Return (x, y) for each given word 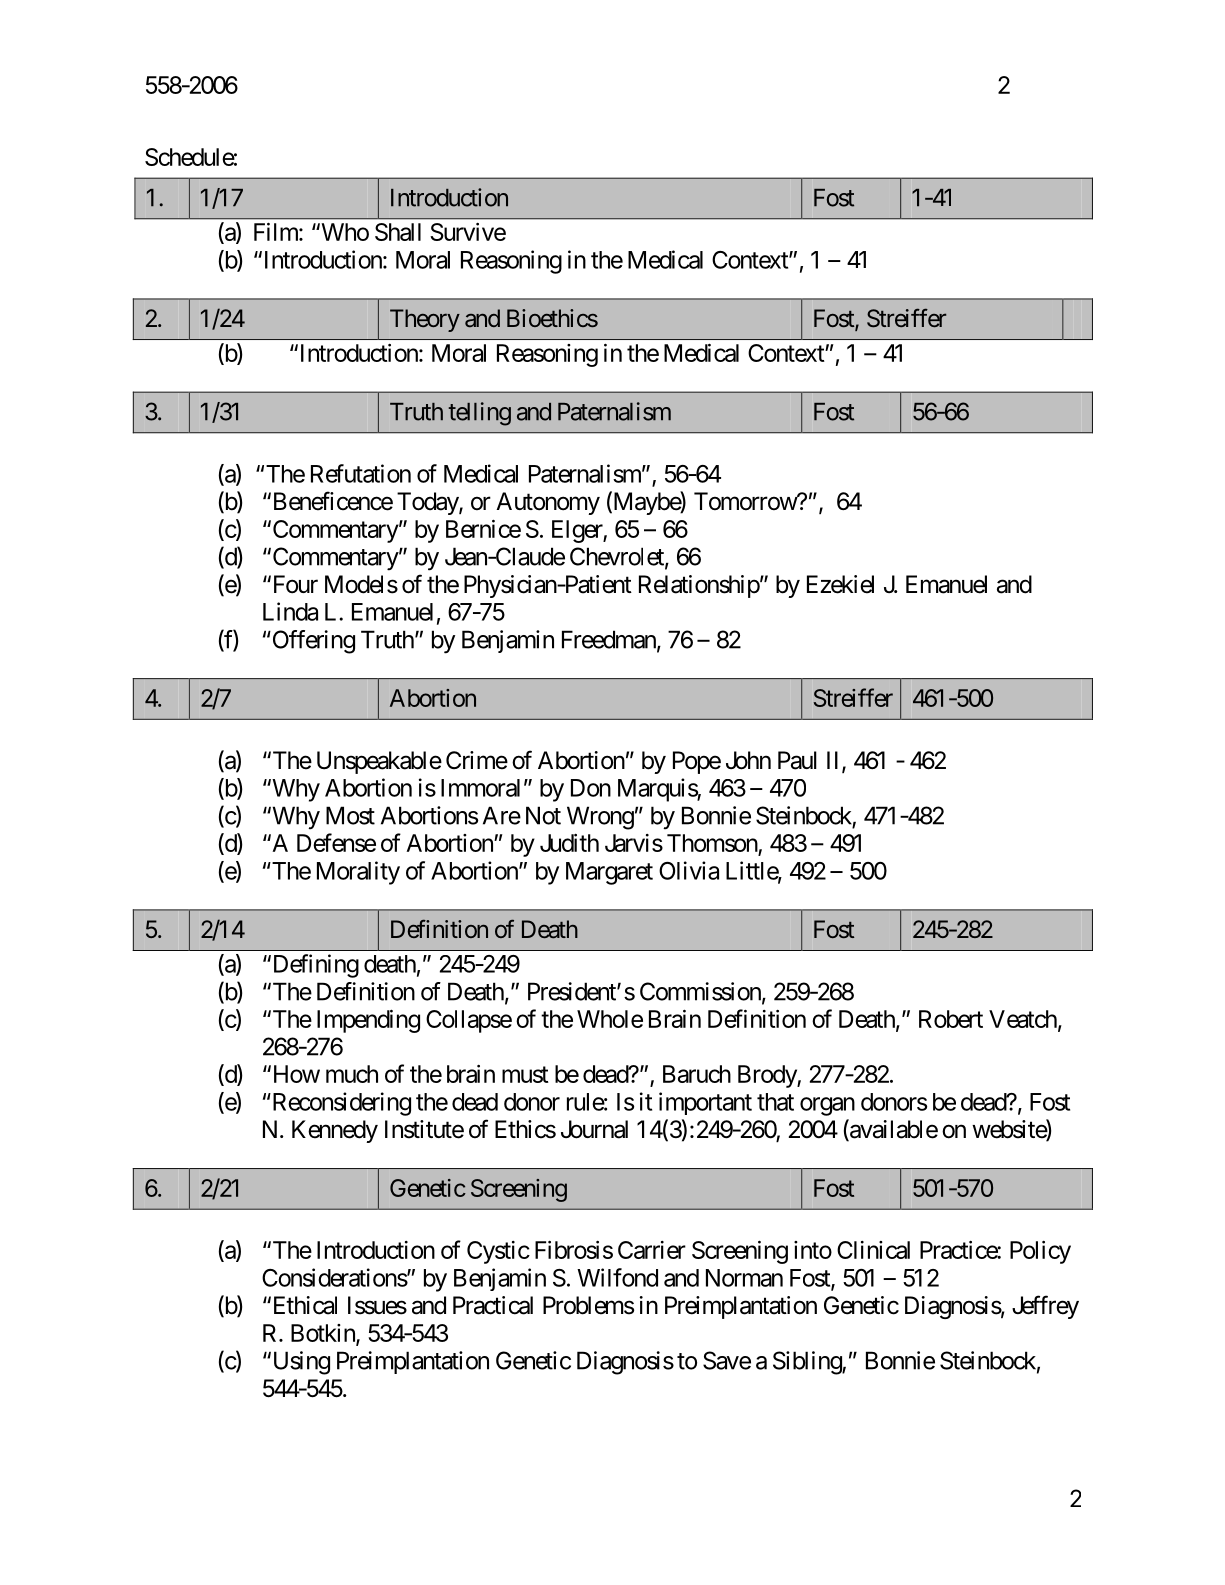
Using (300, 1363)
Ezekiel (840, 584)
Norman (744, 1278)
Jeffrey (1045, 1307)
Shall (398, 232)
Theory (425, 320)
